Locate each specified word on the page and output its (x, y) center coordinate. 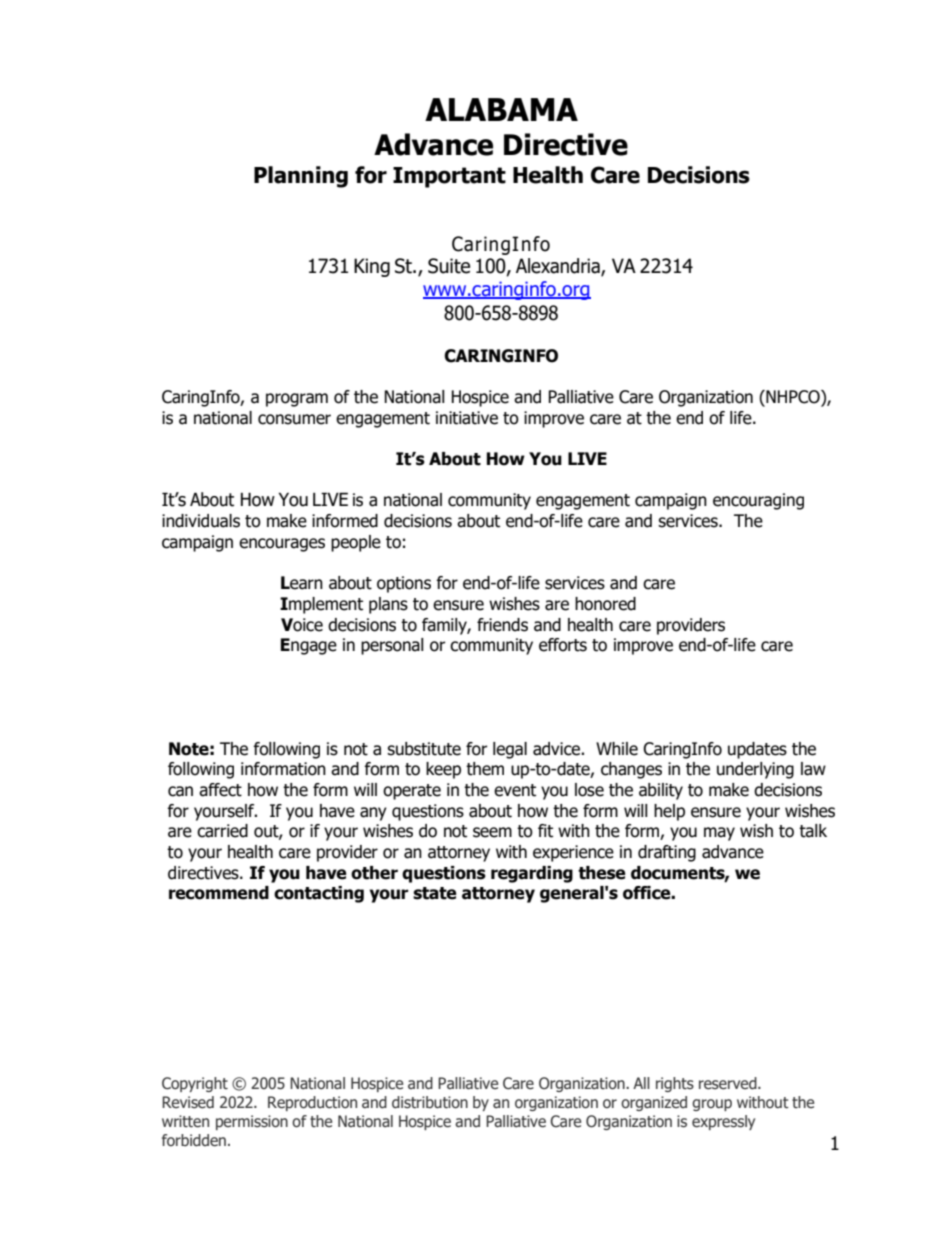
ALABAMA (501, 109)
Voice (302, 625)
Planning (301, 177)
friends (502, 625)
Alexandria (559, 267)
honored (605, 604)
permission (252, 1122)
